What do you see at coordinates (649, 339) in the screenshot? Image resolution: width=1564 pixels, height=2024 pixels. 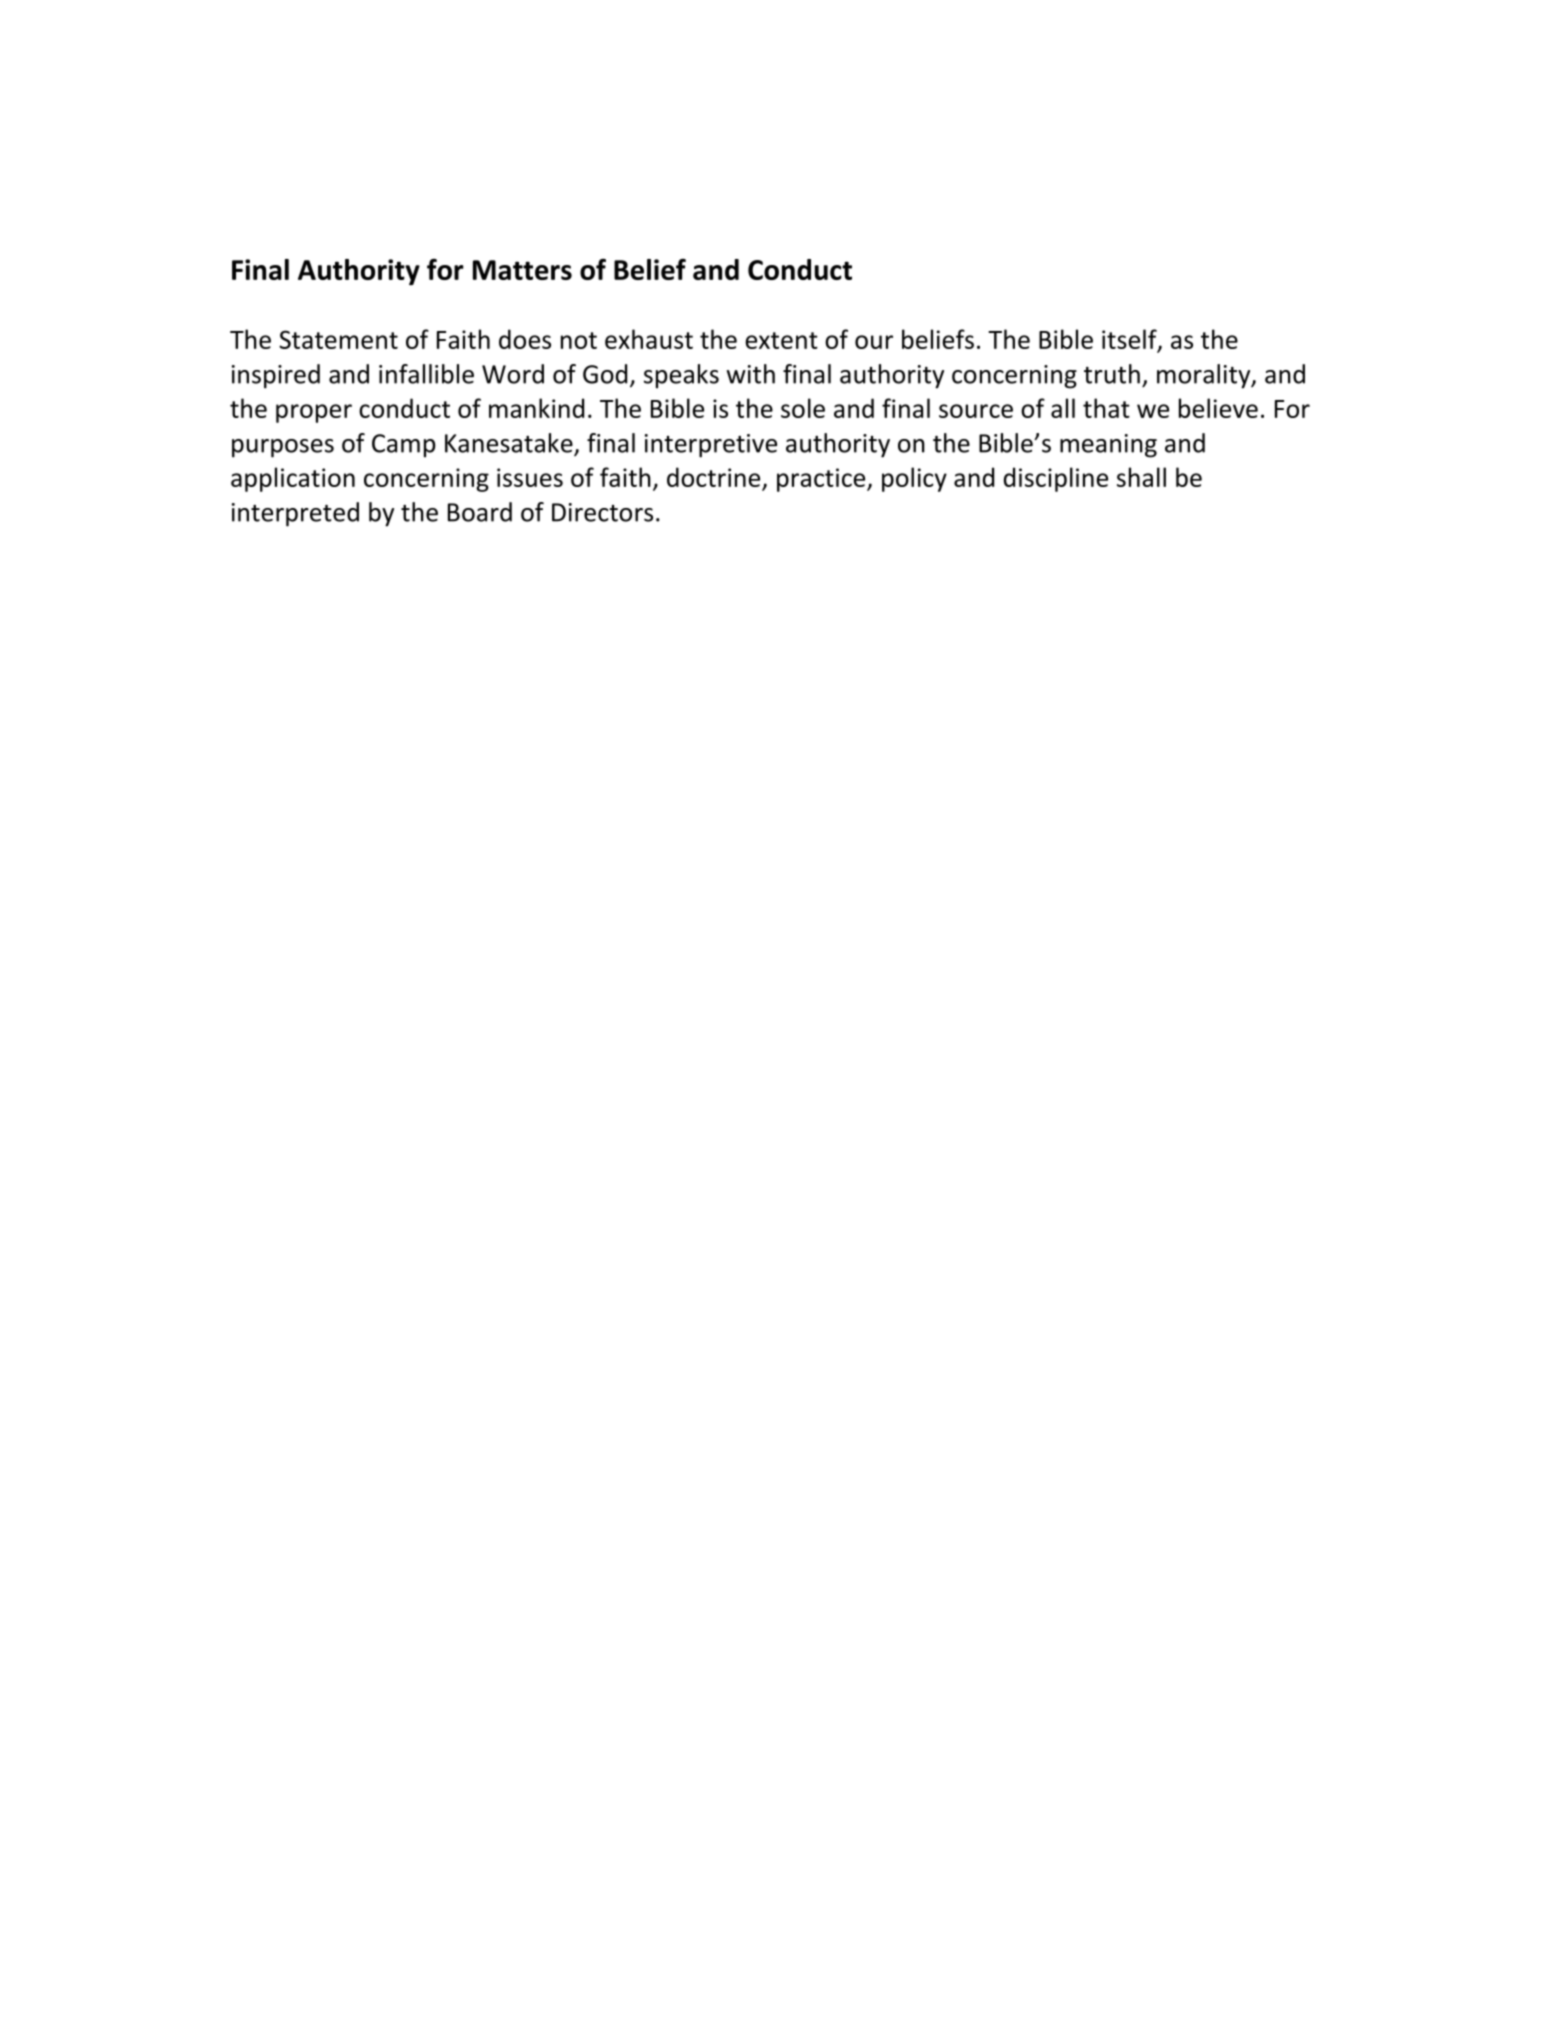 I see `exhaust` at bounding box center [649, 339].
